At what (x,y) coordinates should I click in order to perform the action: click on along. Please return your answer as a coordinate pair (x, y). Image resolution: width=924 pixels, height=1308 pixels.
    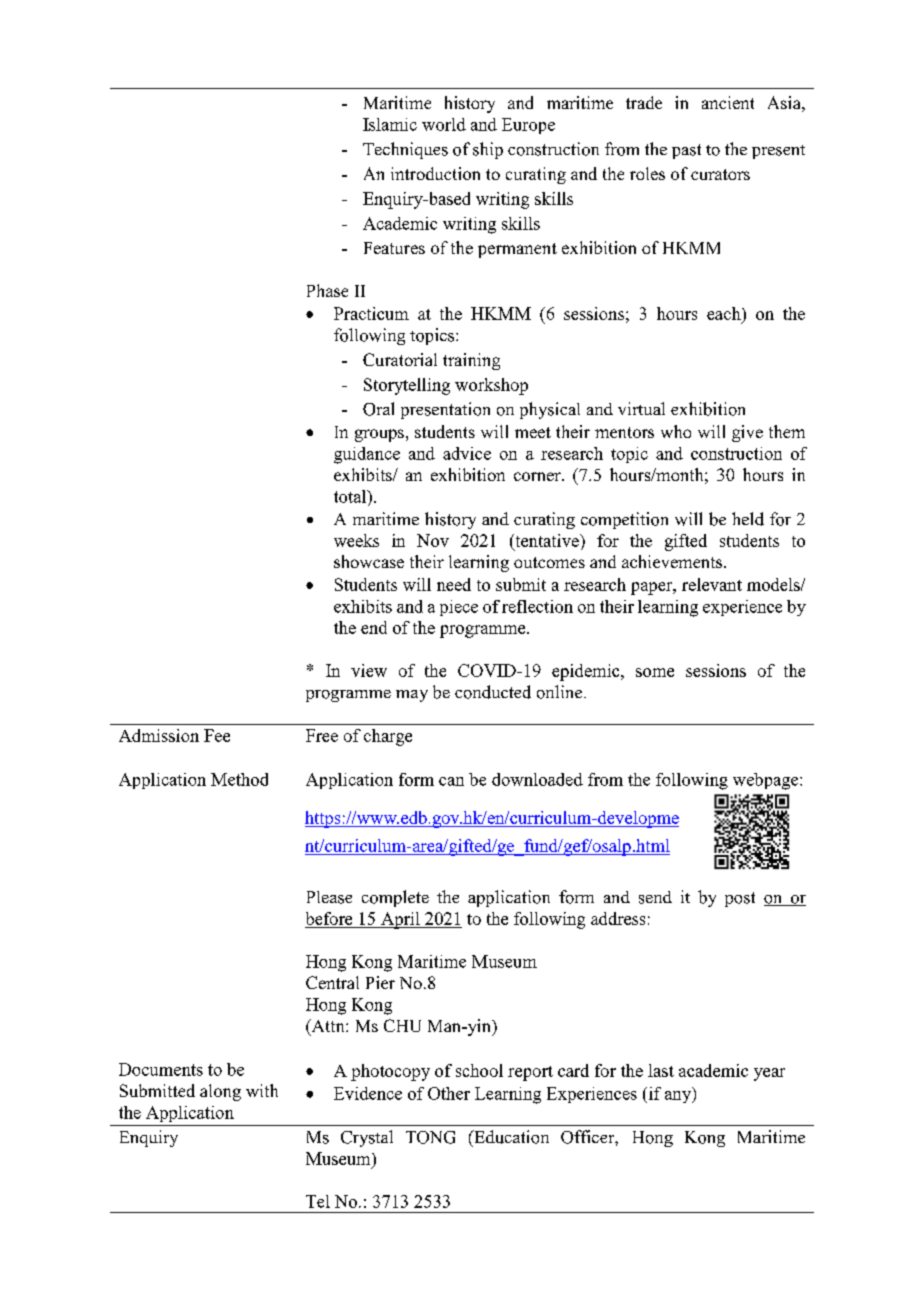
    Looking at the image, I should click on (220, 1092).
